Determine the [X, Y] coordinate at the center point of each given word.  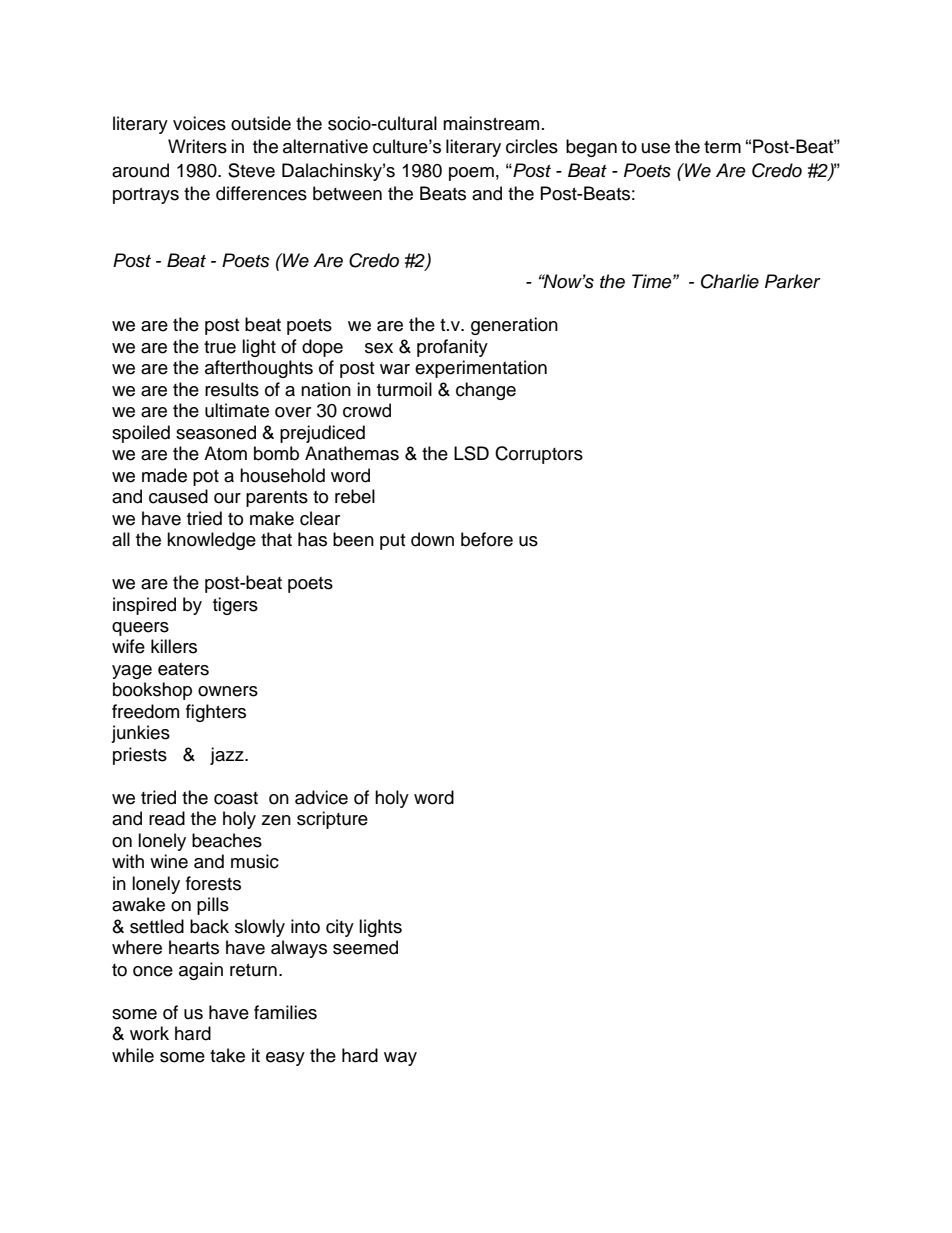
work [149, 1033]
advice [321, 797]
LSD [471, 453]
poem [471, 174]
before [487, 539]
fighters [216, 713]
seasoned [216, 432]
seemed [365, 947]
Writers [197, 146]
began [591, 148]
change [486, 391]
